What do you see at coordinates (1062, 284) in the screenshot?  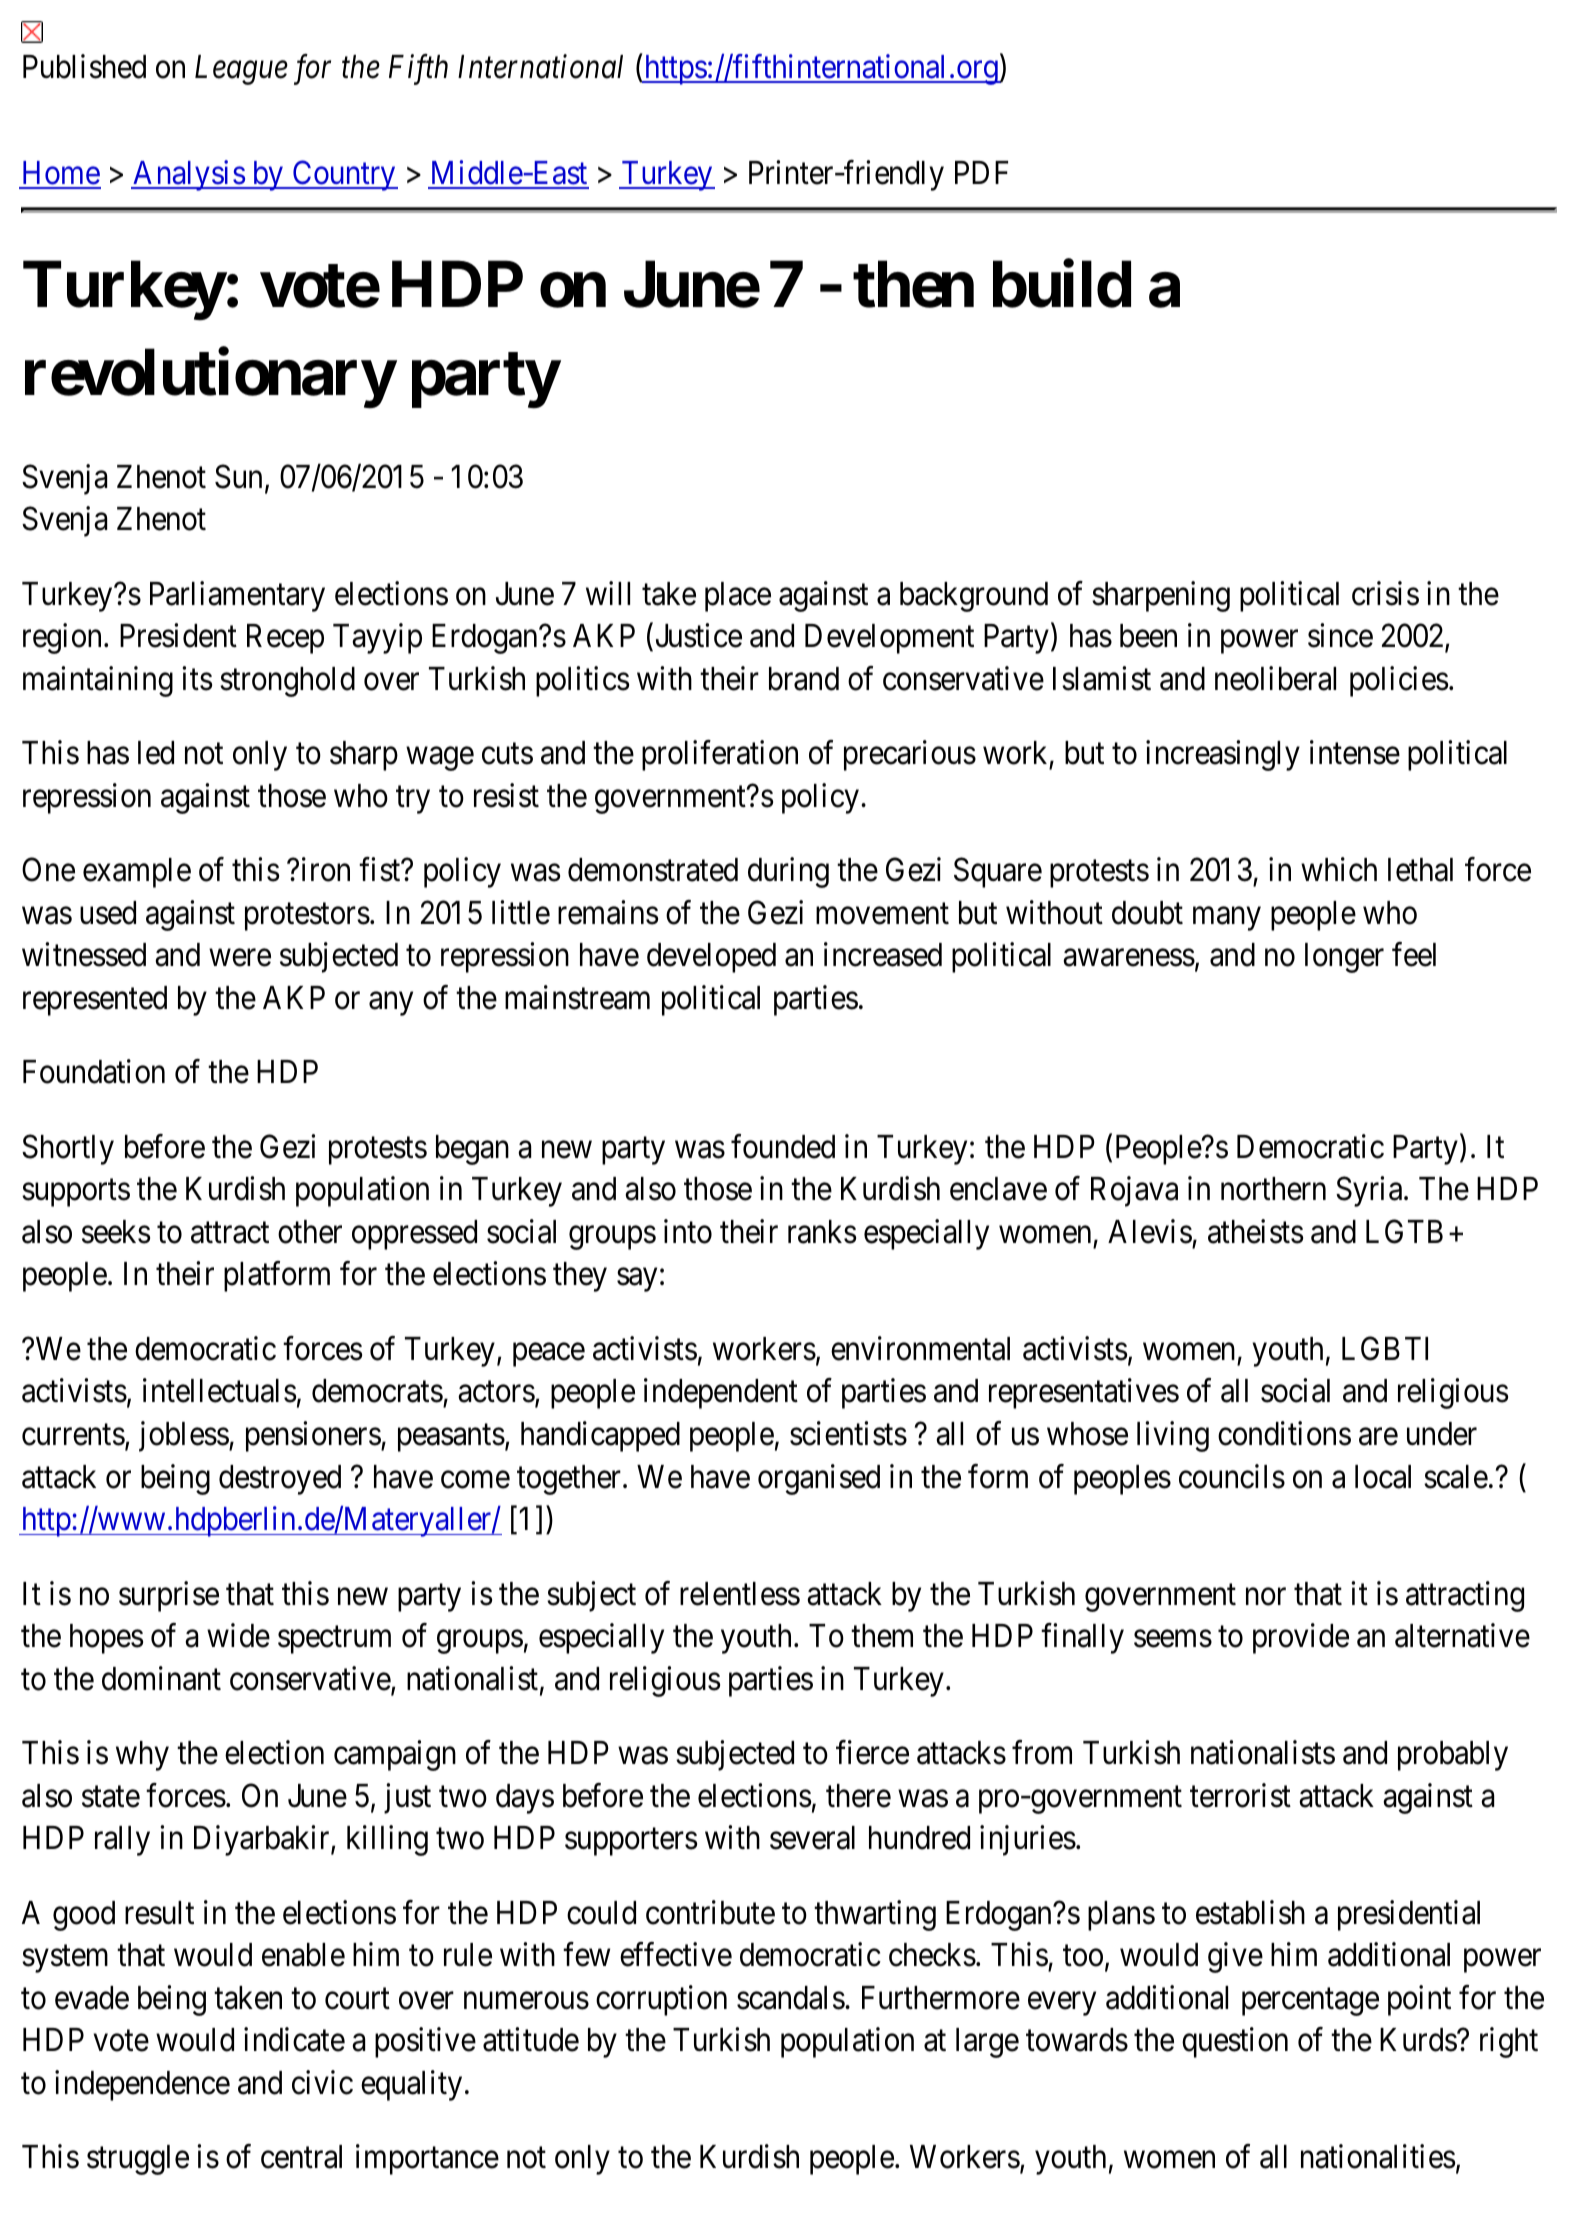 I see `build` at bounding box center [1062, 284].
